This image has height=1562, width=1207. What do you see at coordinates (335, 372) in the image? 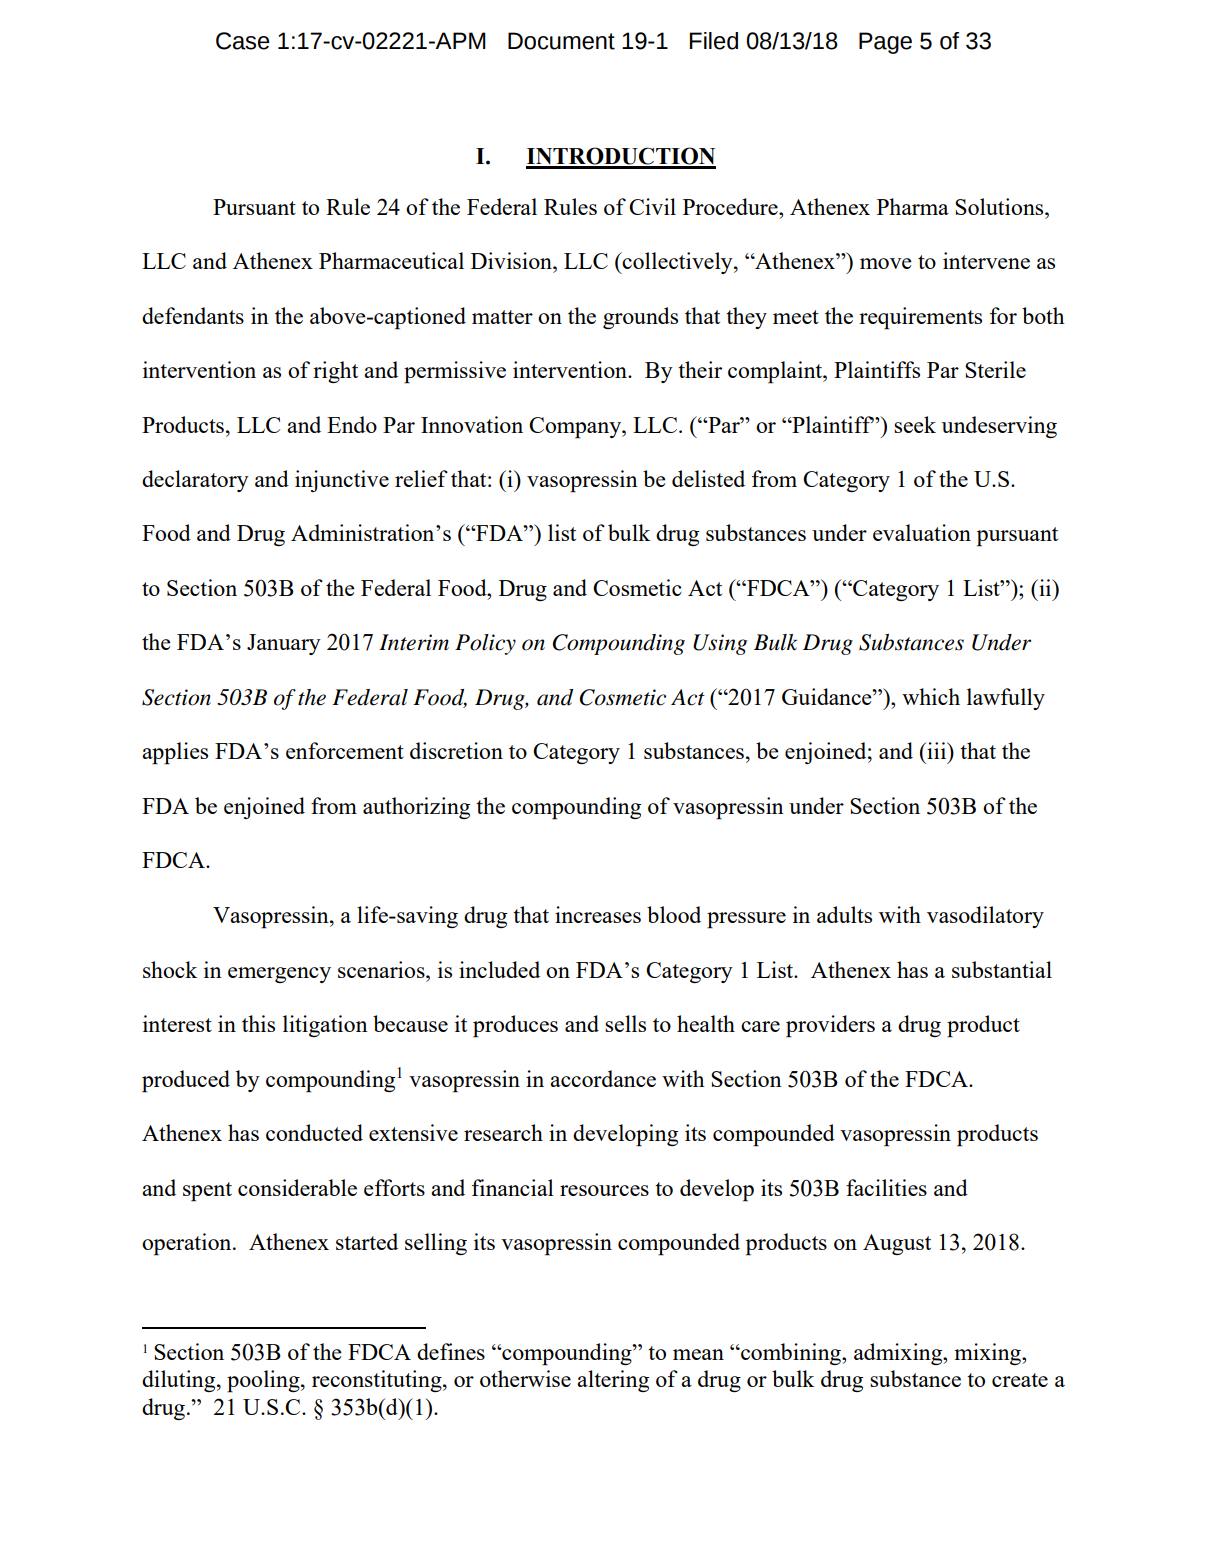
I see `right` at bounding box center [335, 372].
